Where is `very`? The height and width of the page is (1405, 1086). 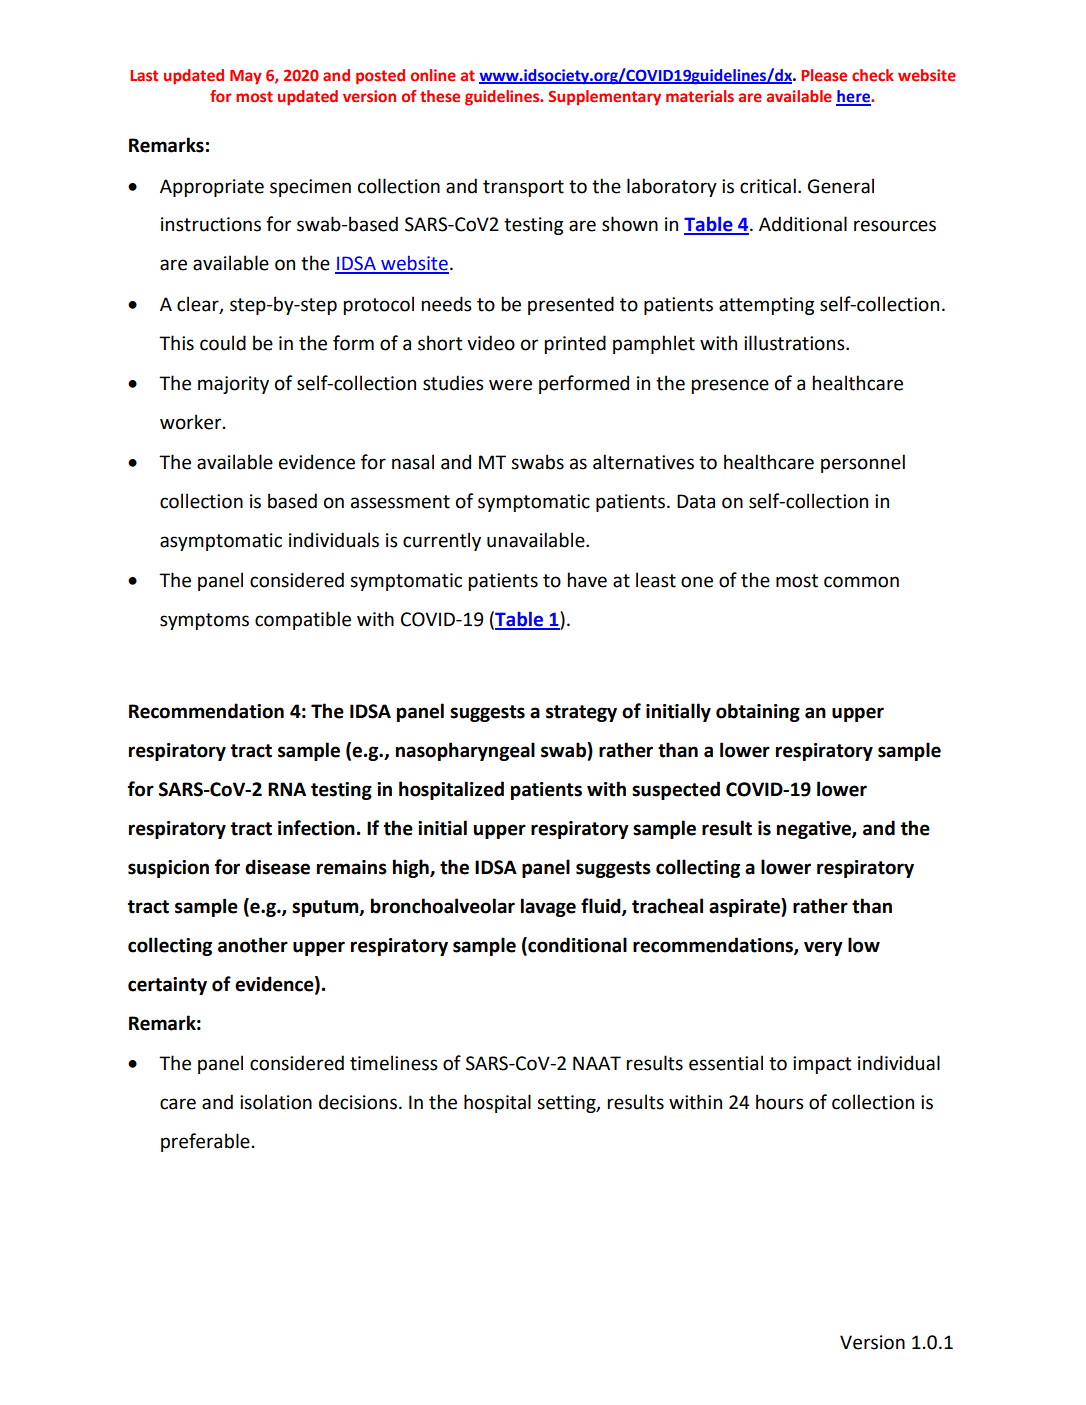 very is located at coordinates (823, 948).
